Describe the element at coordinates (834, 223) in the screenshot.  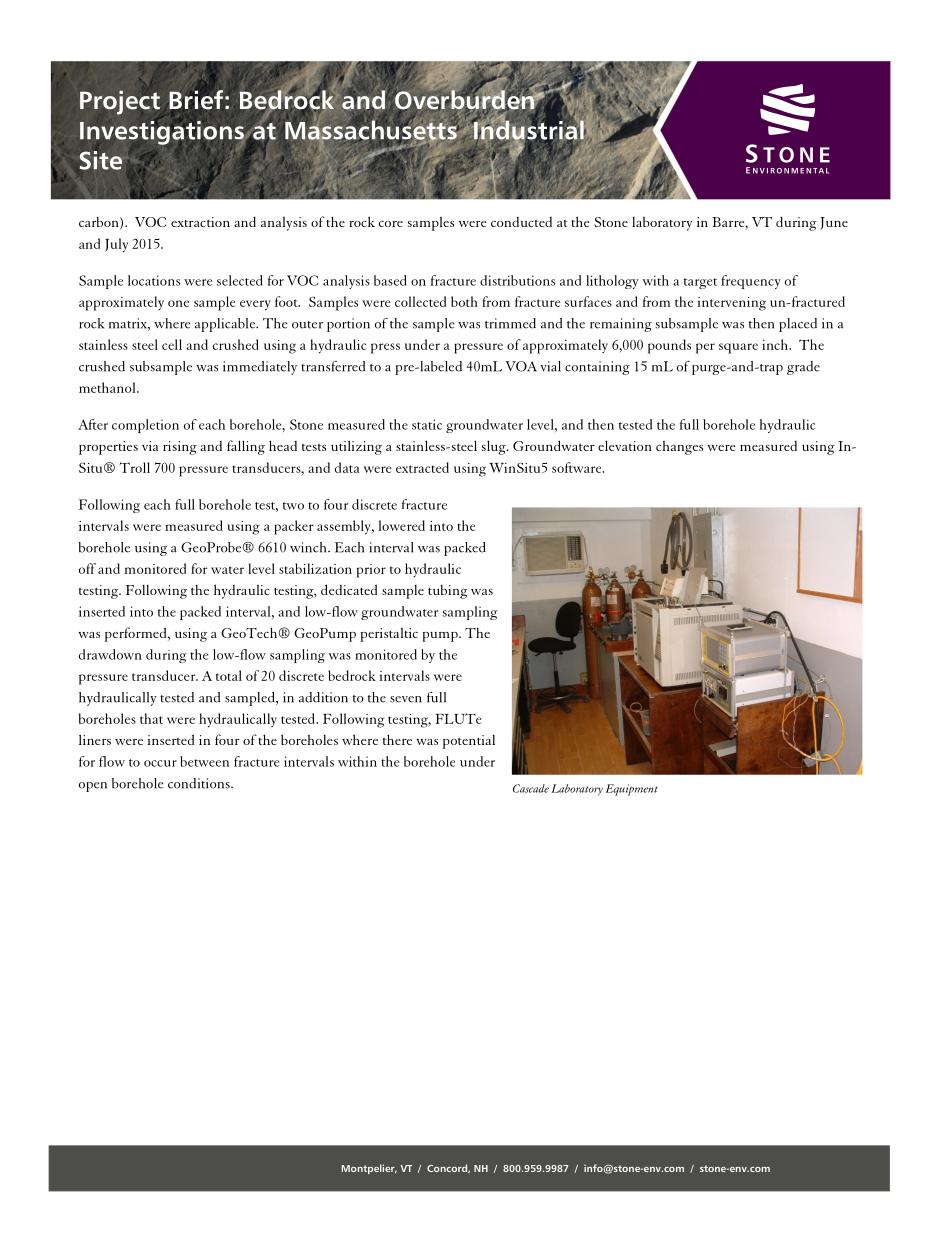
I see `June` at that location.
